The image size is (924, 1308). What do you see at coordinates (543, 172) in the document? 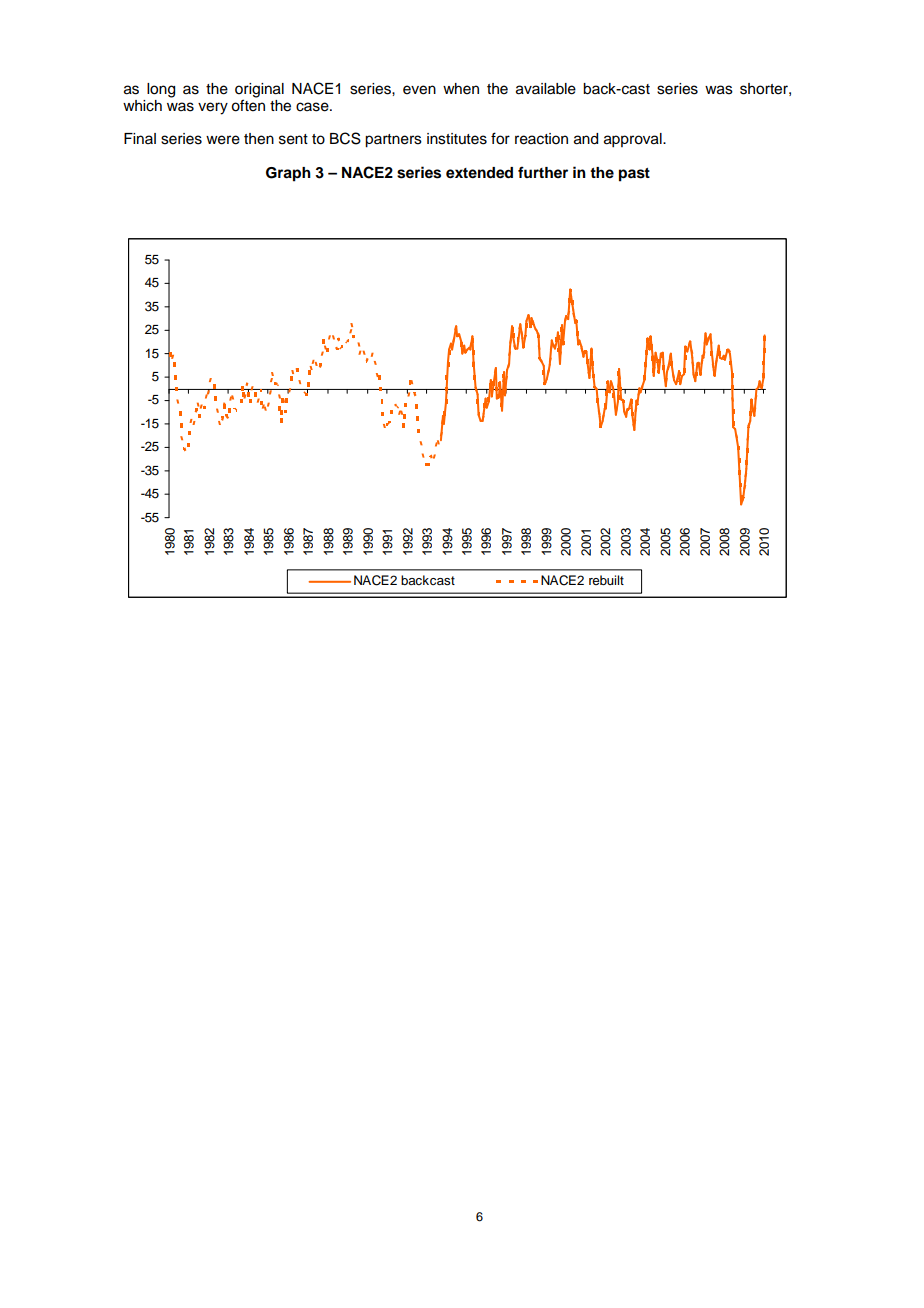
I see `further` at bounding box center [543, 172].
